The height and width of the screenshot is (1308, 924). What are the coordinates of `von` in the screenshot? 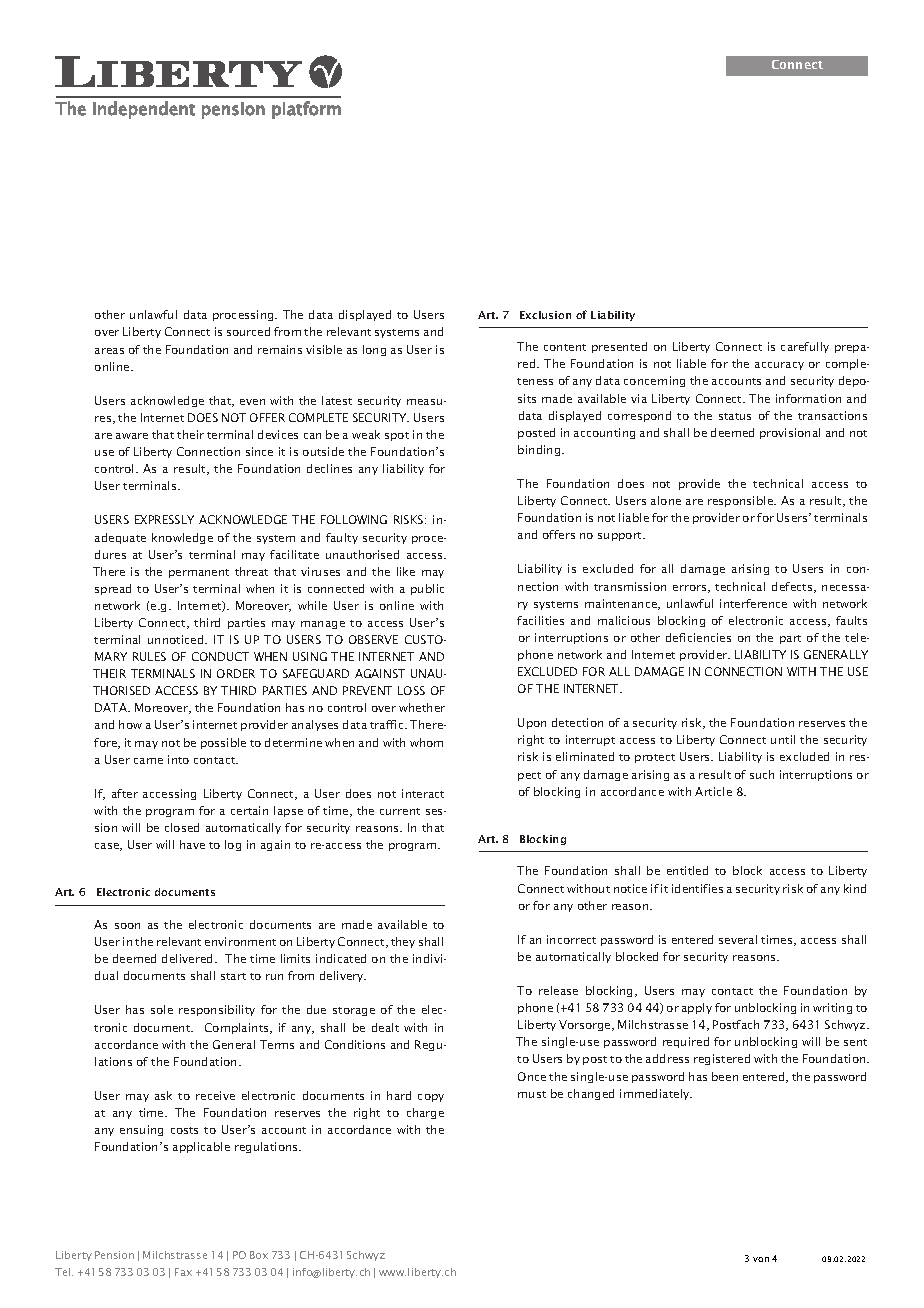 It's located at (761, 1259).
